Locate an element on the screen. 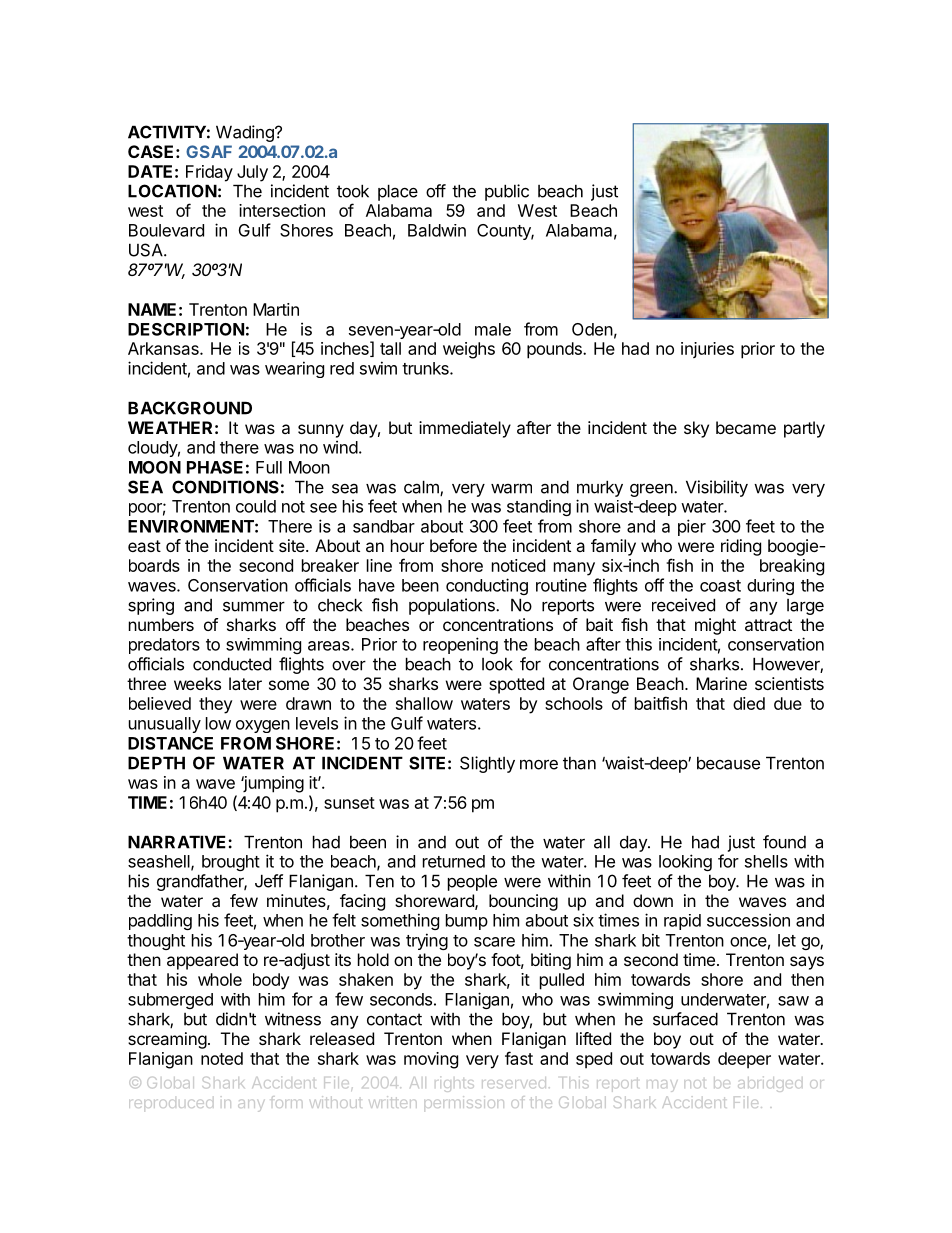 Image resolution: width=952 pixels, height=1233 pixels. abridged is located at coordinates (770, 1084).
